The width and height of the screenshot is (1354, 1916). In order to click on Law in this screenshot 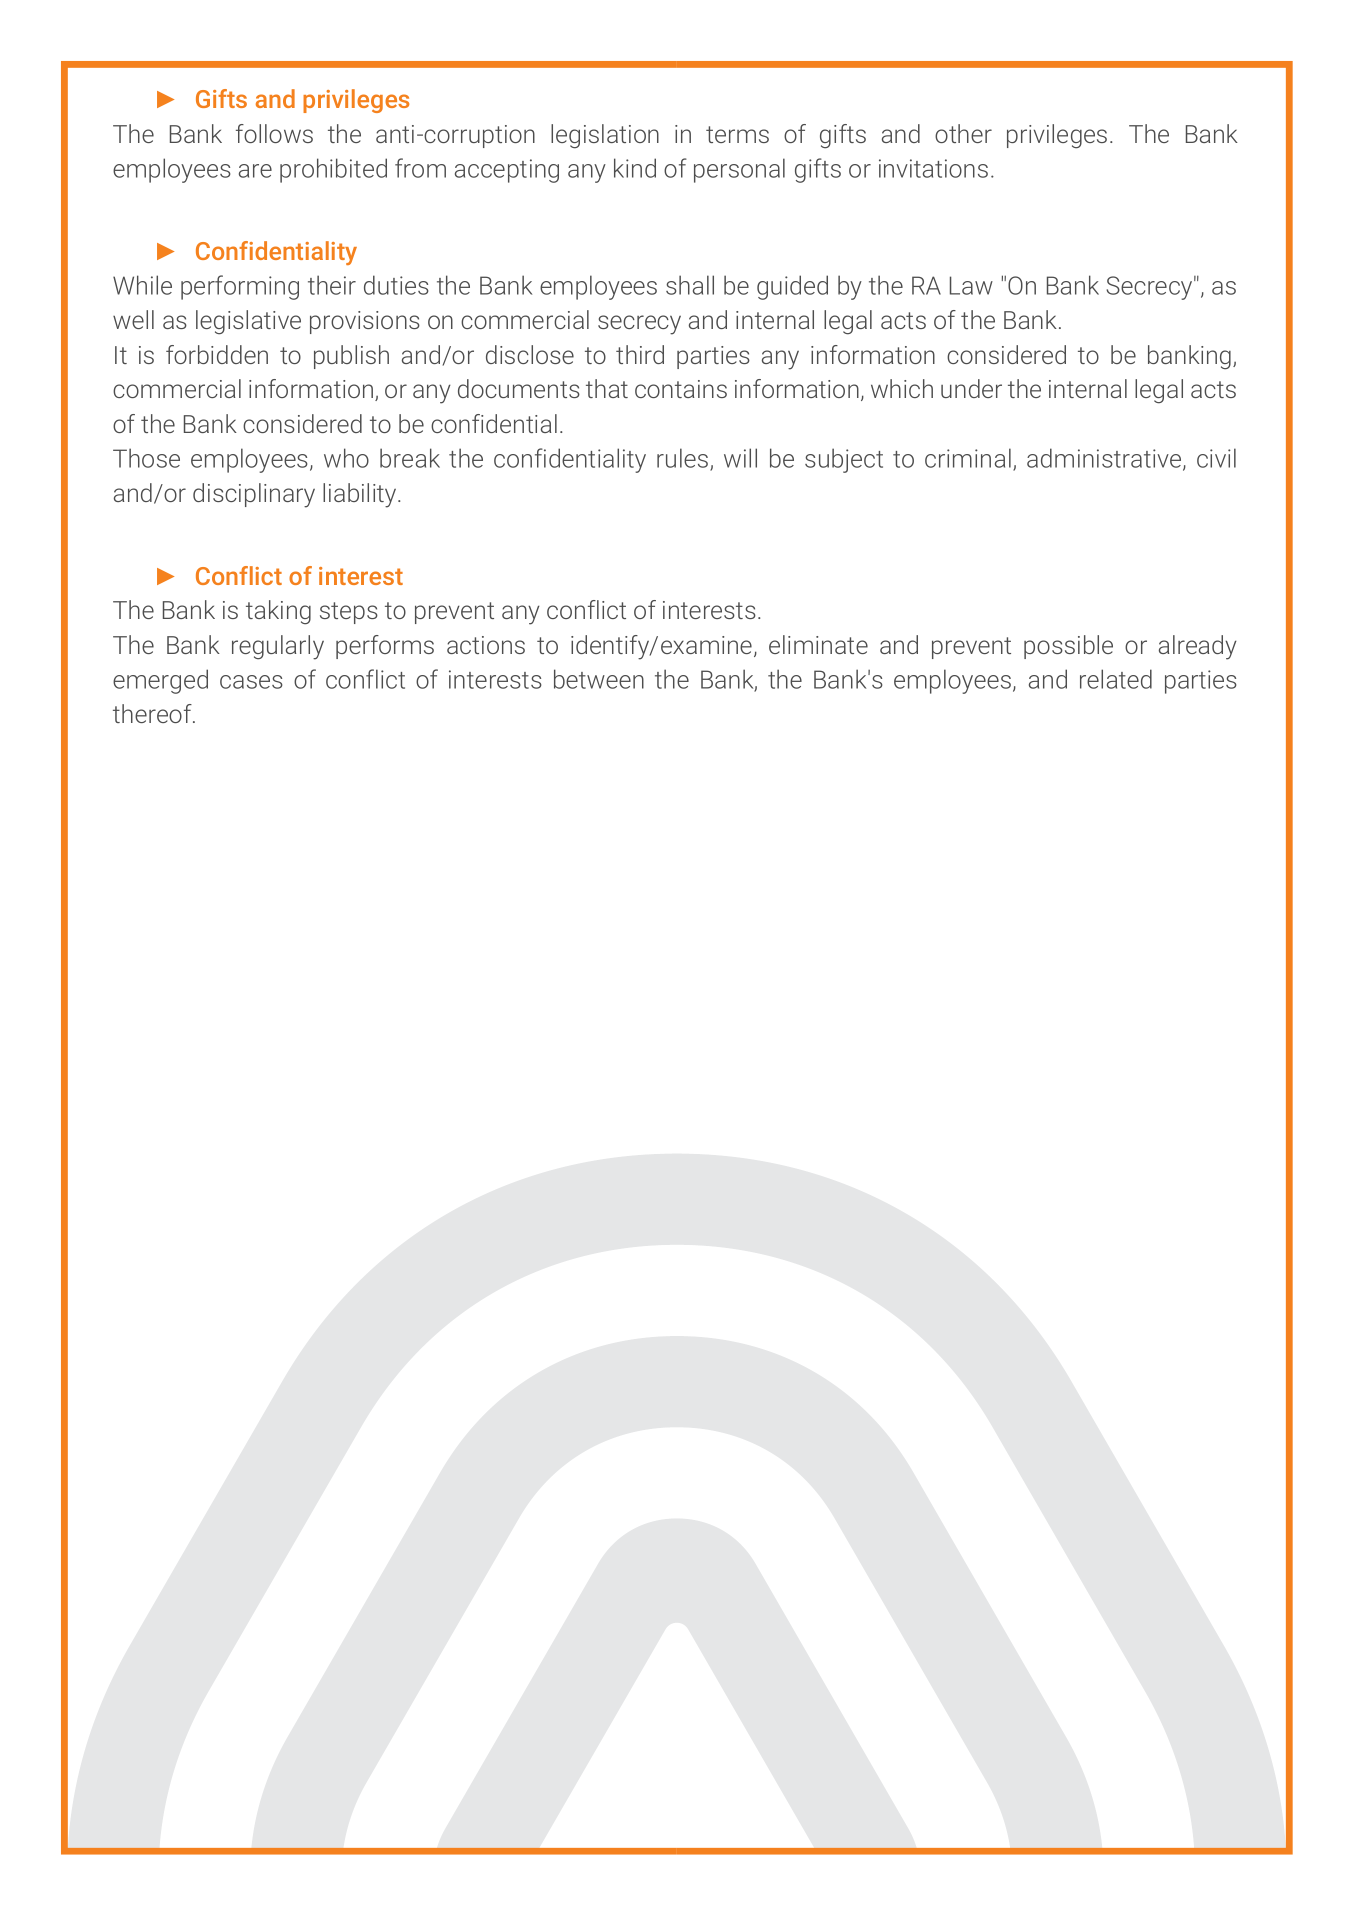, I will do `click(971, 285)`.
